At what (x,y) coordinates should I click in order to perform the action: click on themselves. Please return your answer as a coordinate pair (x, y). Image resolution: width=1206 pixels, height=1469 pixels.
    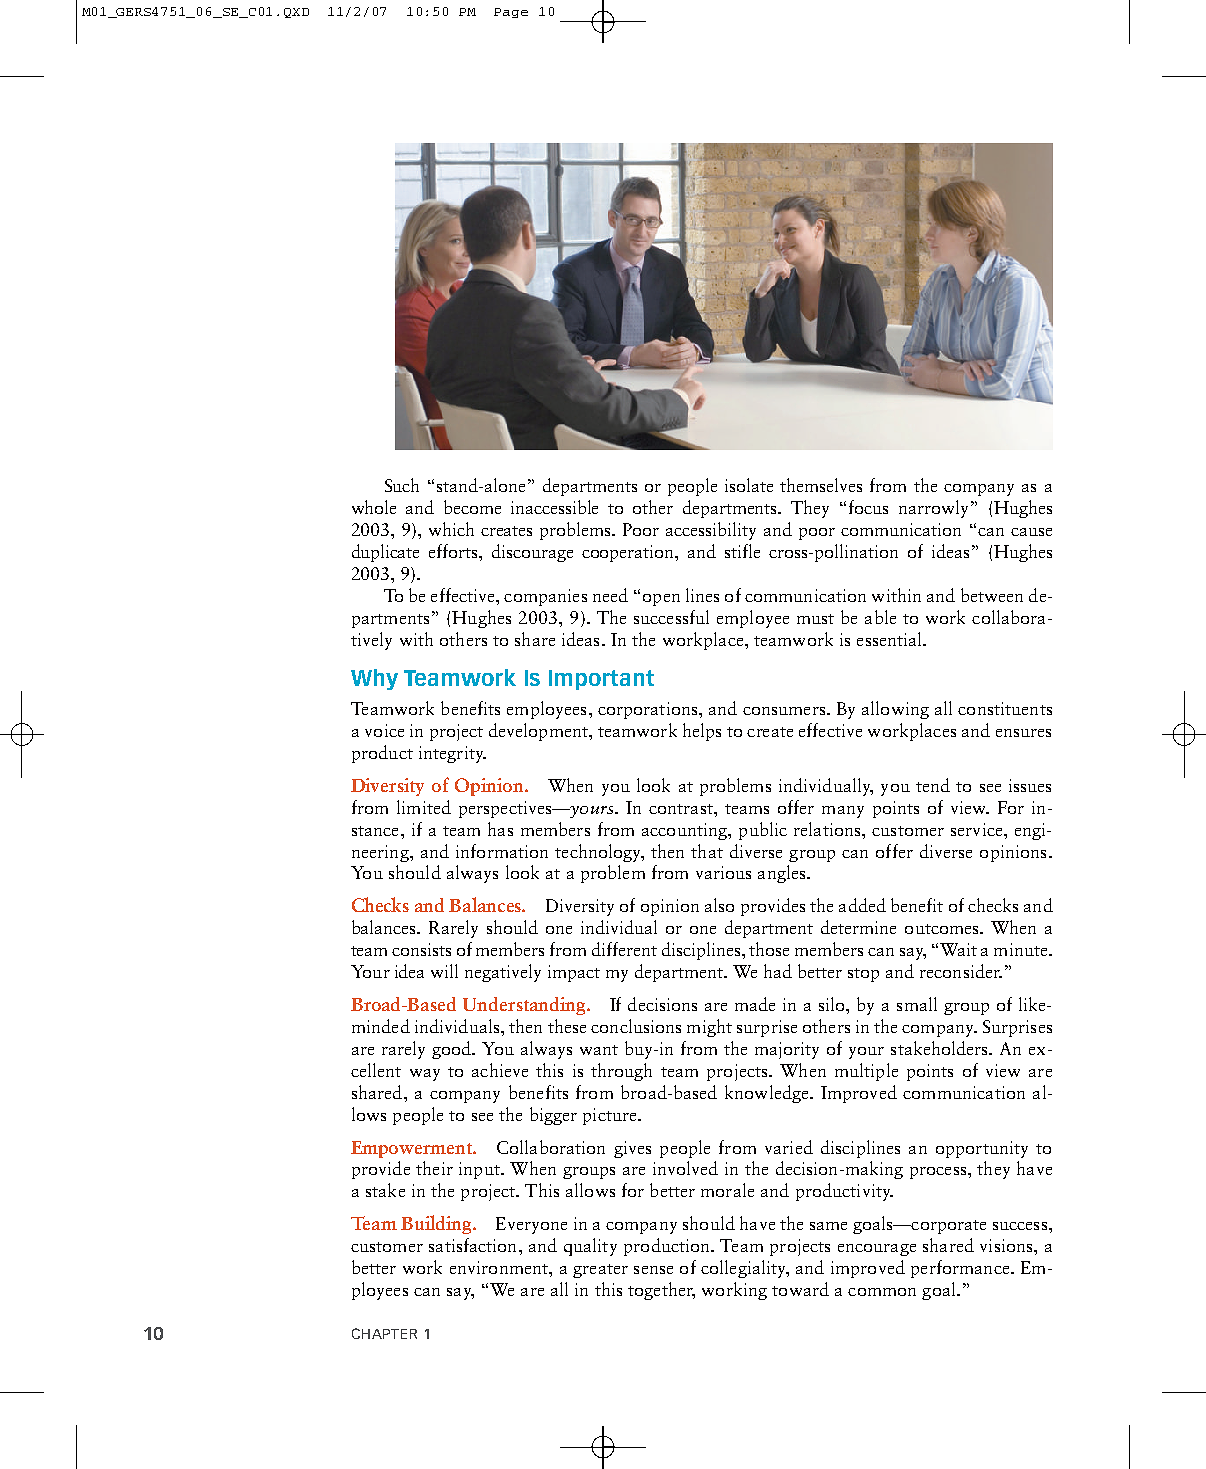
    Looking at the image, I should click on (821, 485).
